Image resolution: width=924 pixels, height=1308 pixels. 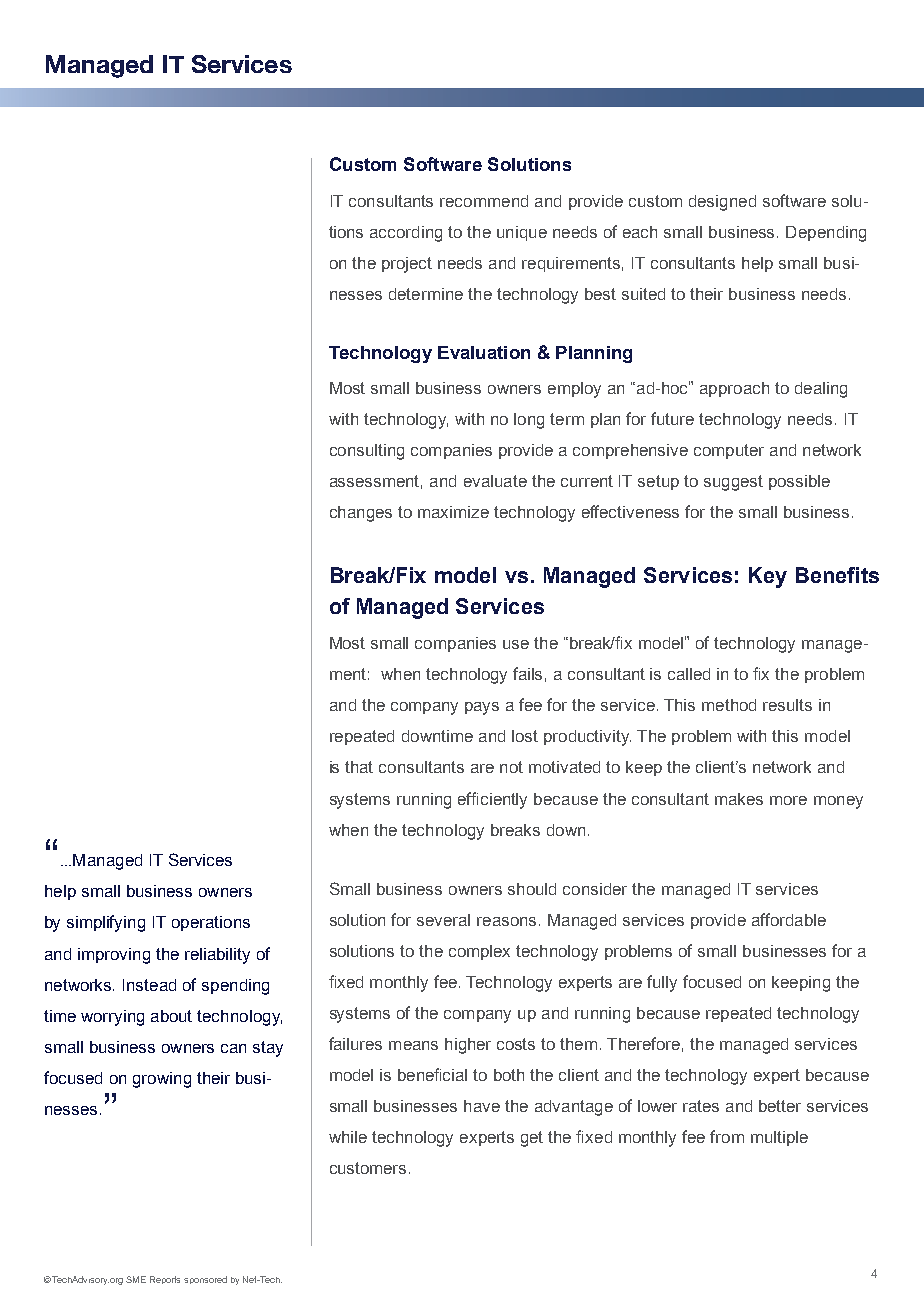 I want to click on get, so click(x=532, y=1139).
